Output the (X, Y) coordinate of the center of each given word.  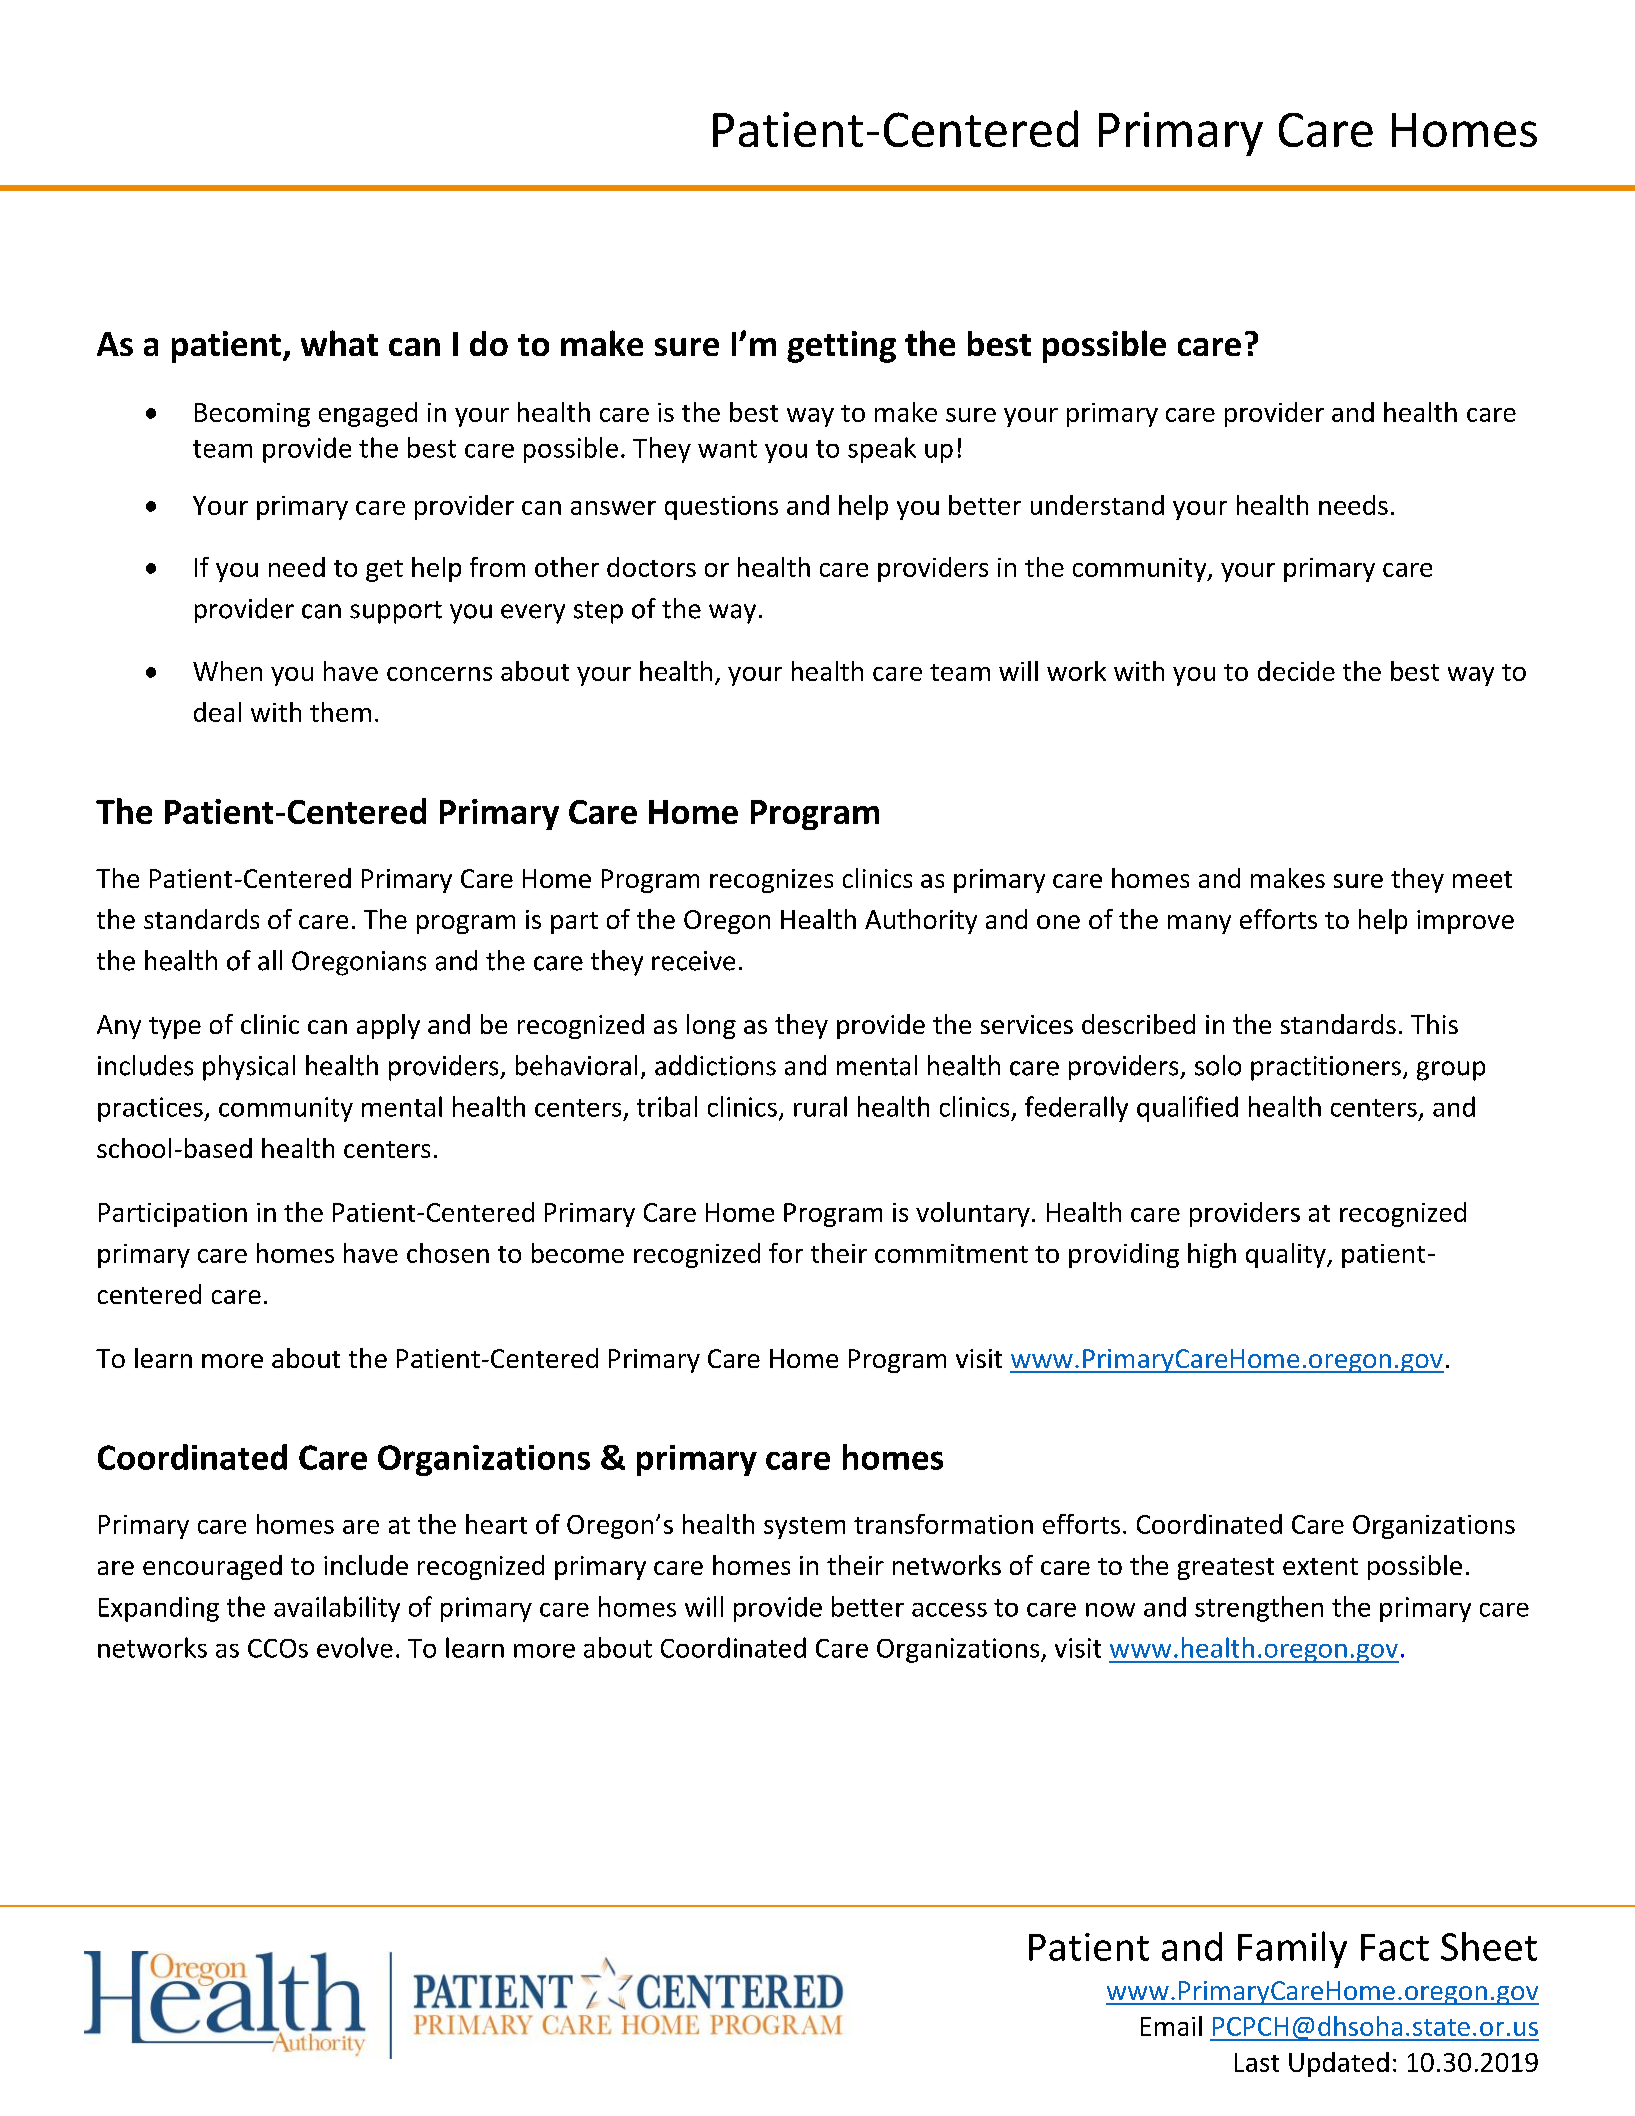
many (1199, 924)
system (804, 1528)
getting (841, 347)
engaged (368, 414)
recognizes (771, 881)
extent (1320, 1566)
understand (1097, 505)
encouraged (212, 1567)
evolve (355, 1647)
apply (388, 1026)
